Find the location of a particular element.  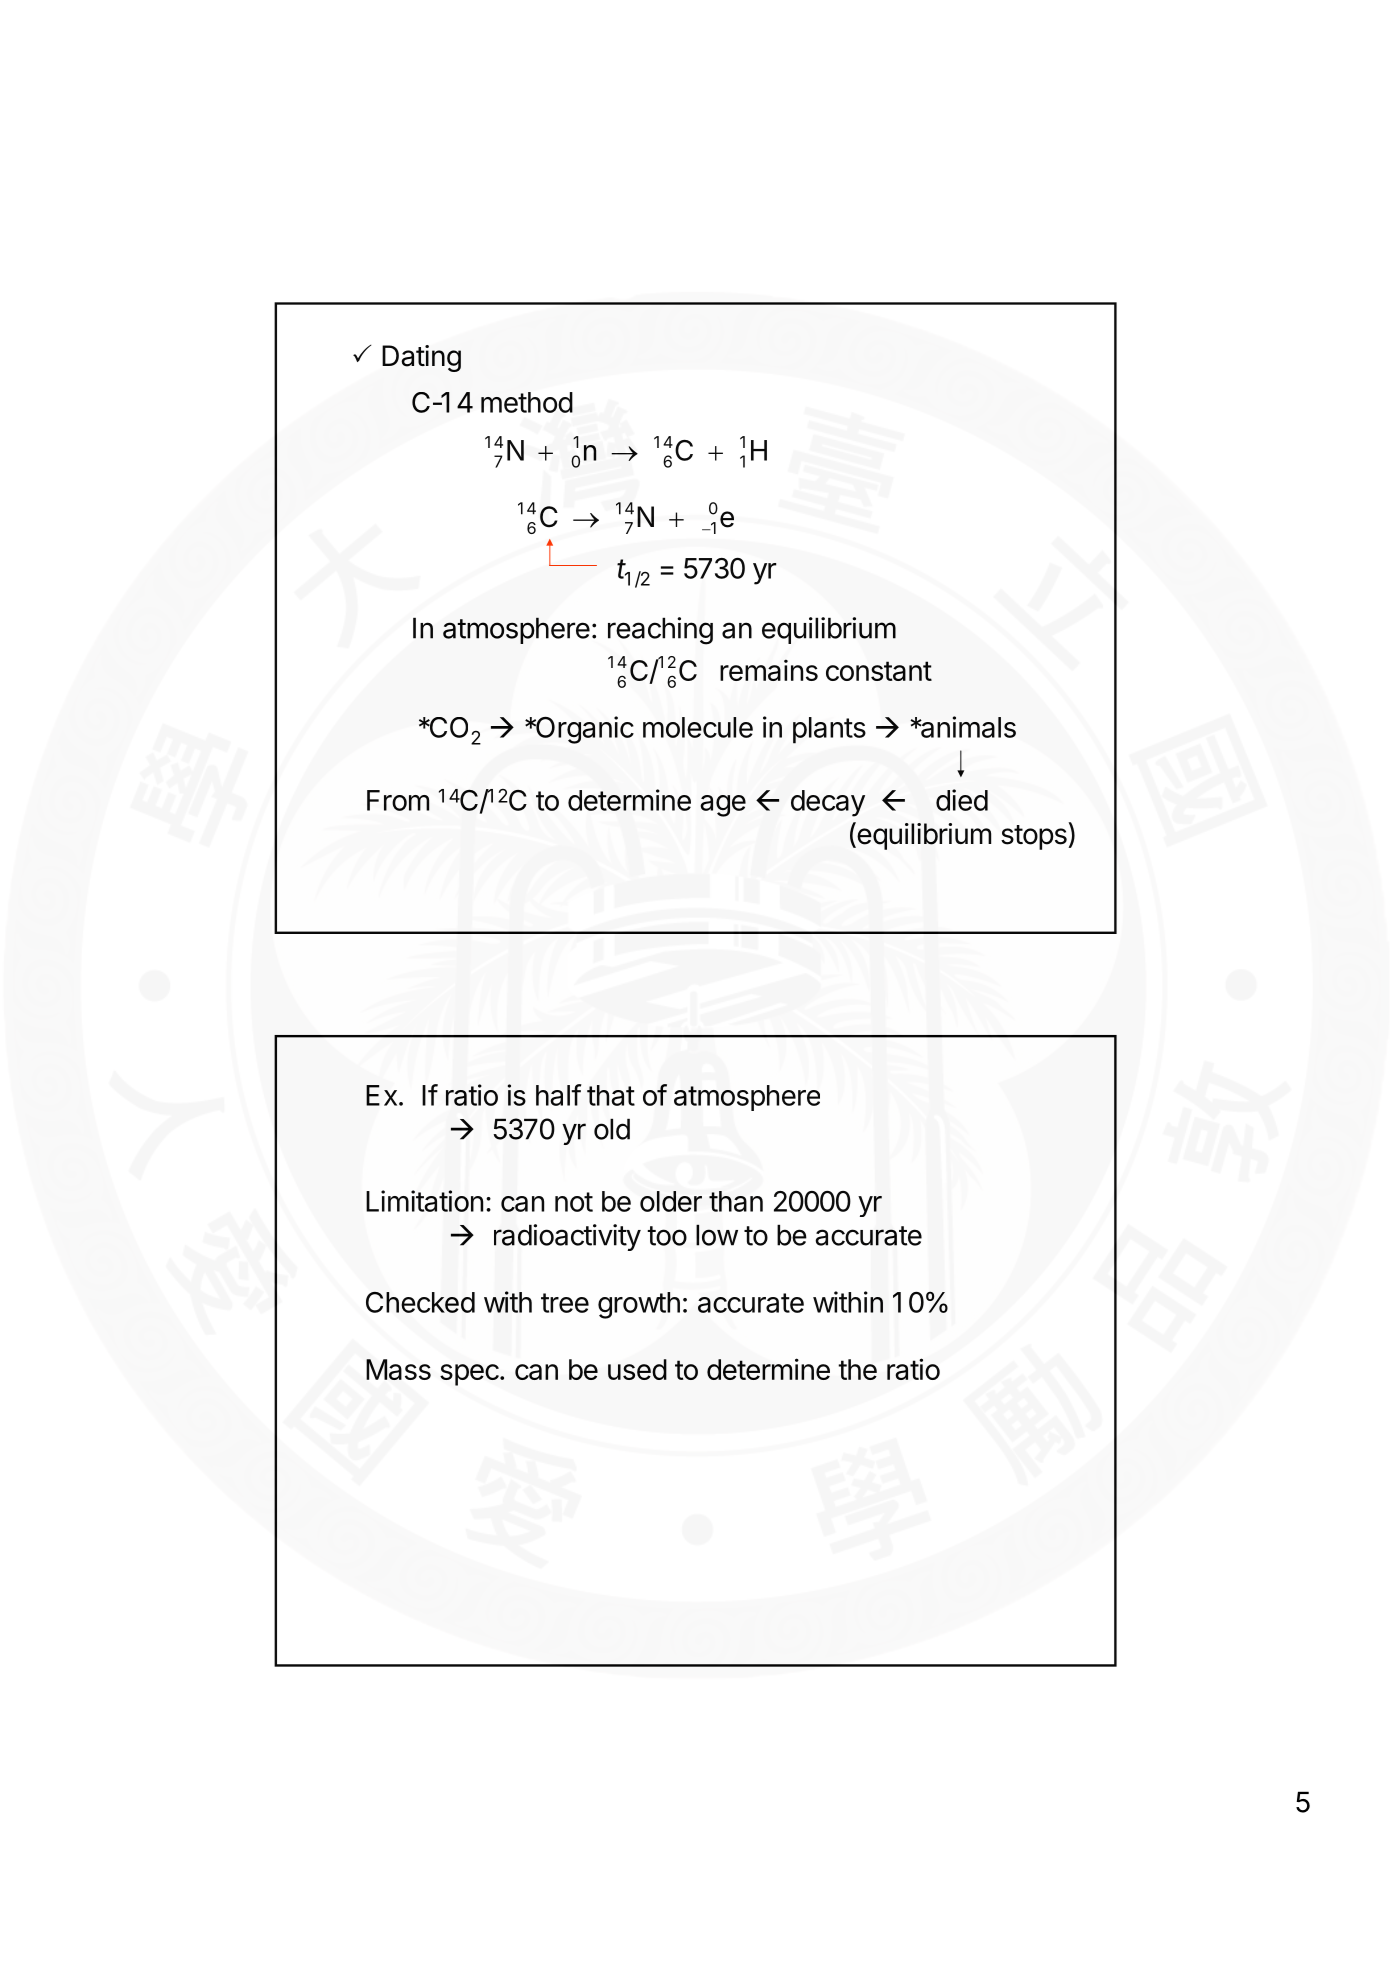

spec is located at coordinates (469, 1375).
